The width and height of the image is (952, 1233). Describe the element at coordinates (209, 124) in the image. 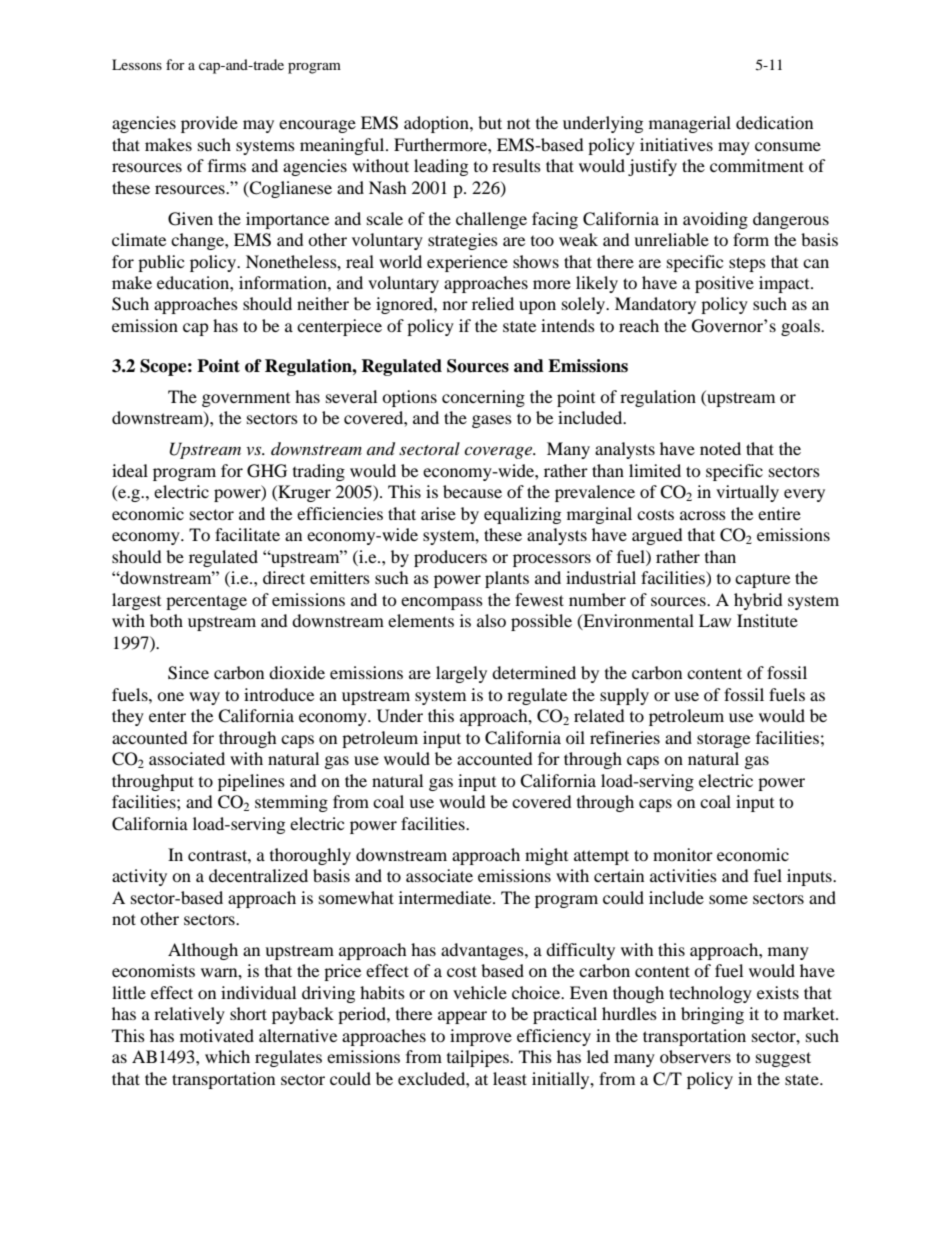

I see `provide` at that location.
